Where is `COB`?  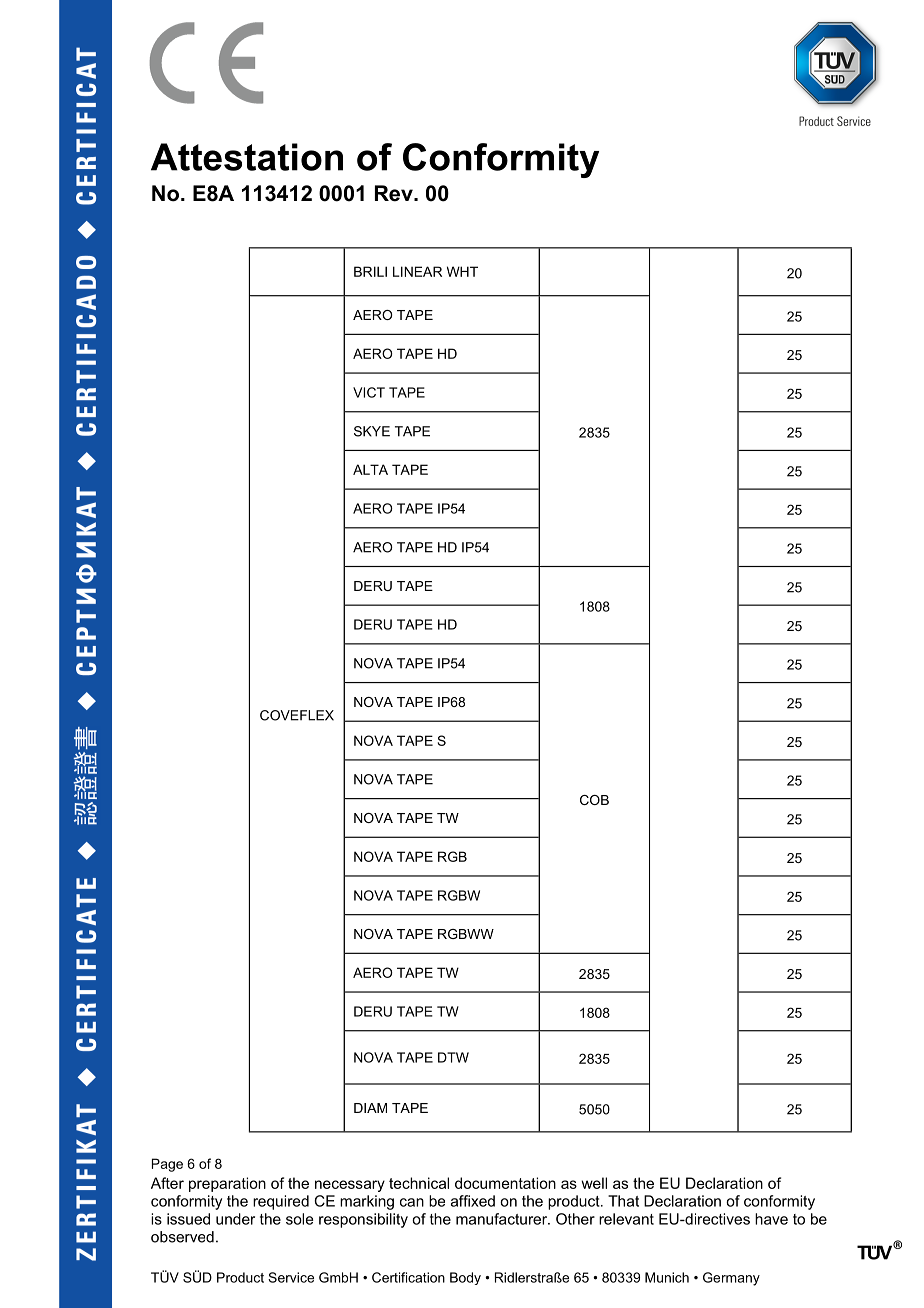 COB is located at coordinates (594, 800).
